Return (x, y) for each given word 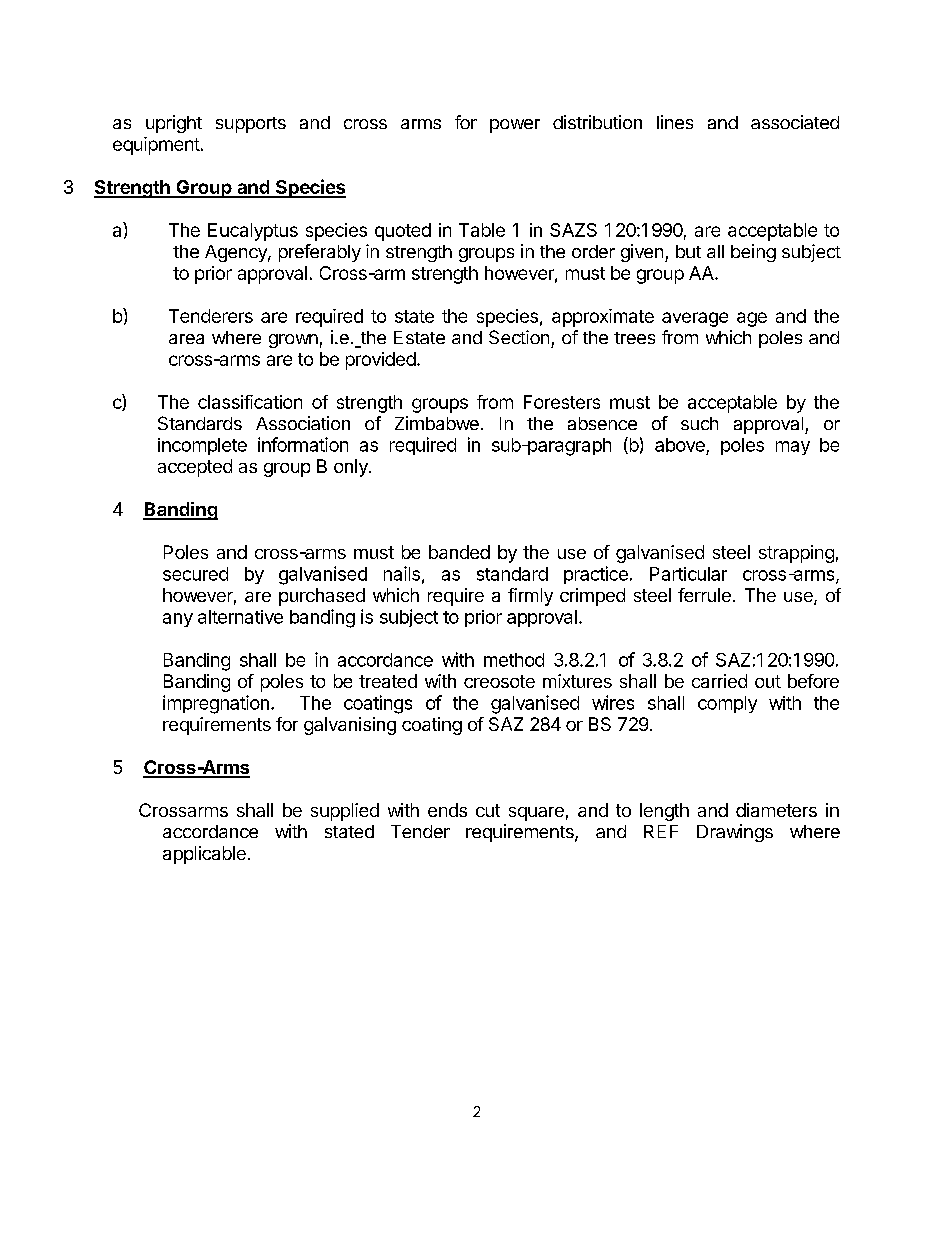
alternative (240, 617)
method (514, 660)
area (186, 339)
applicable (204, 855)
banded (459, 552)
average (695, 319)
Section (519, 337)
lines (675, 122)
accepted (195, 468)
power (515, 126)
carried (719, 681)
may (793, 448)
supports (251, 125)
